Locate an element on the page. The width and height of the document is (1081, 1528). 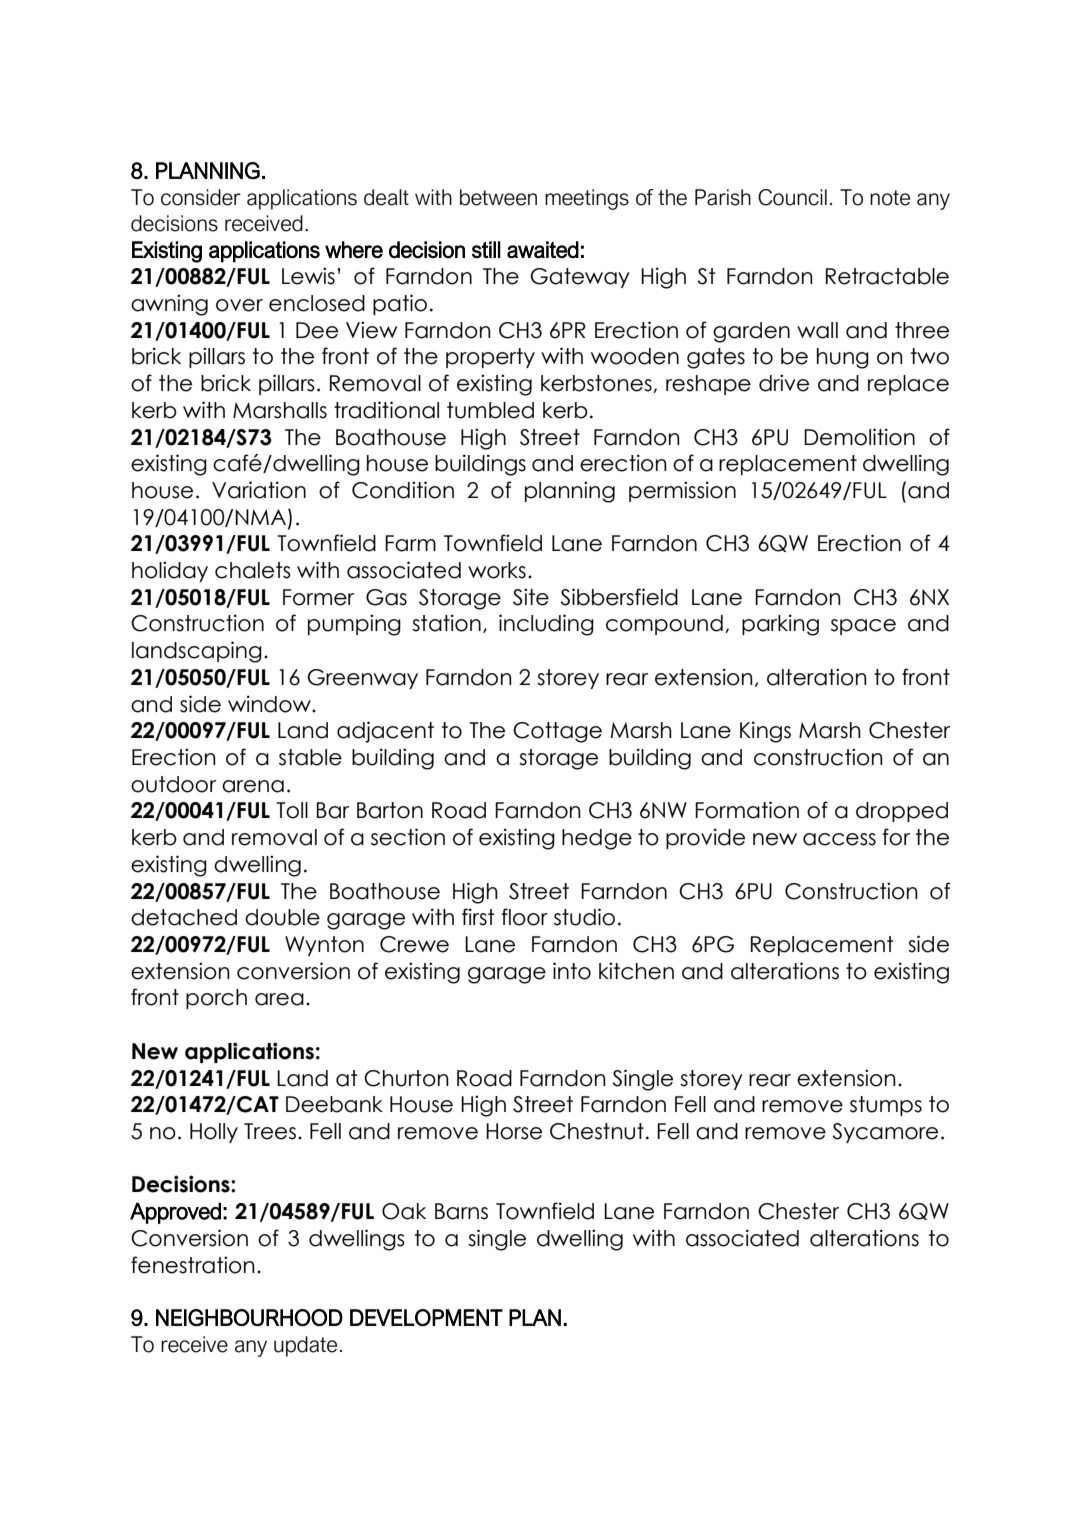
dropped is located at coordinates (902, 812).
